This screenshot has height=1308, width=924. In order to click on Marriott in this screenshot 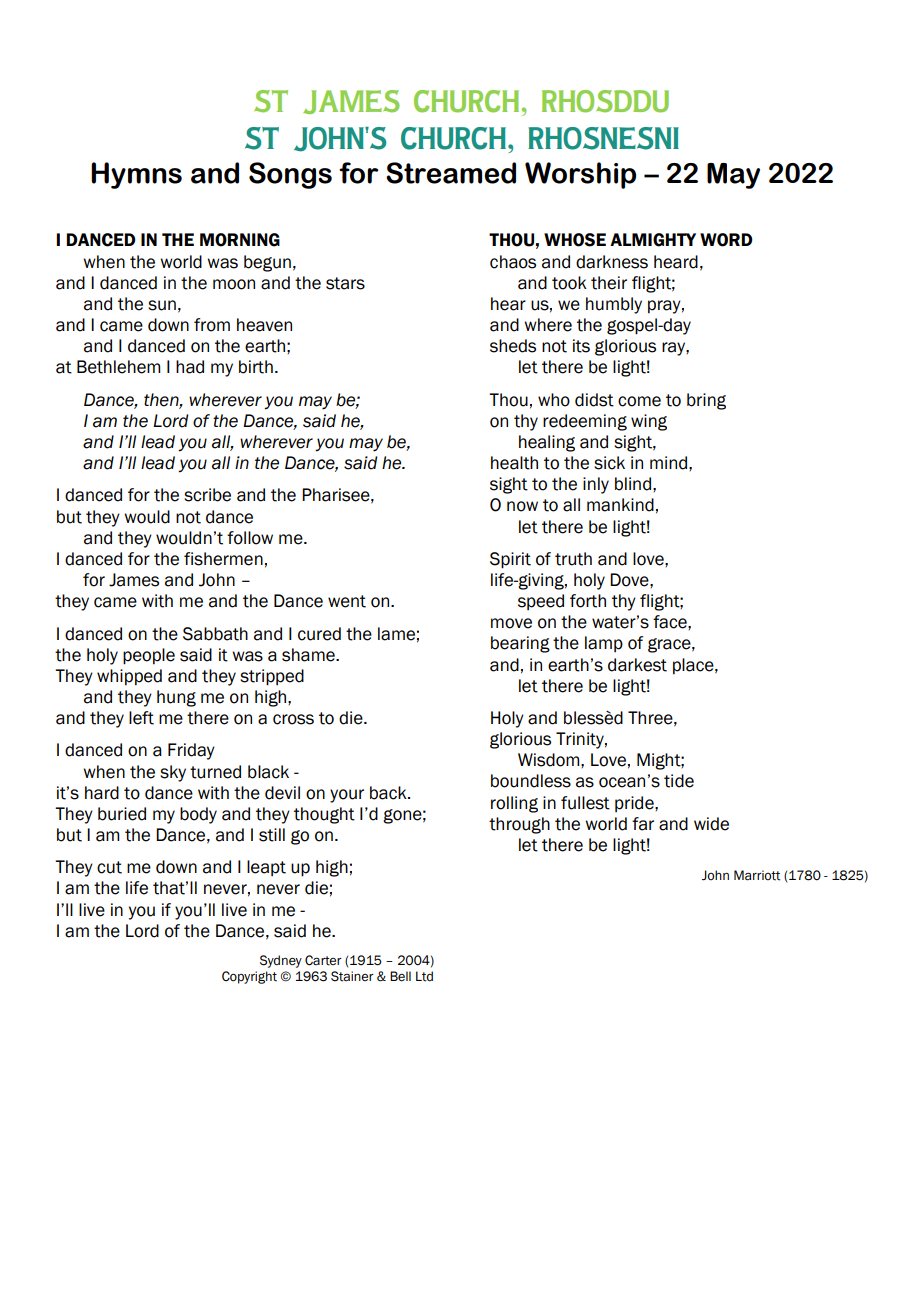, I will do `click(757, 875)`.
